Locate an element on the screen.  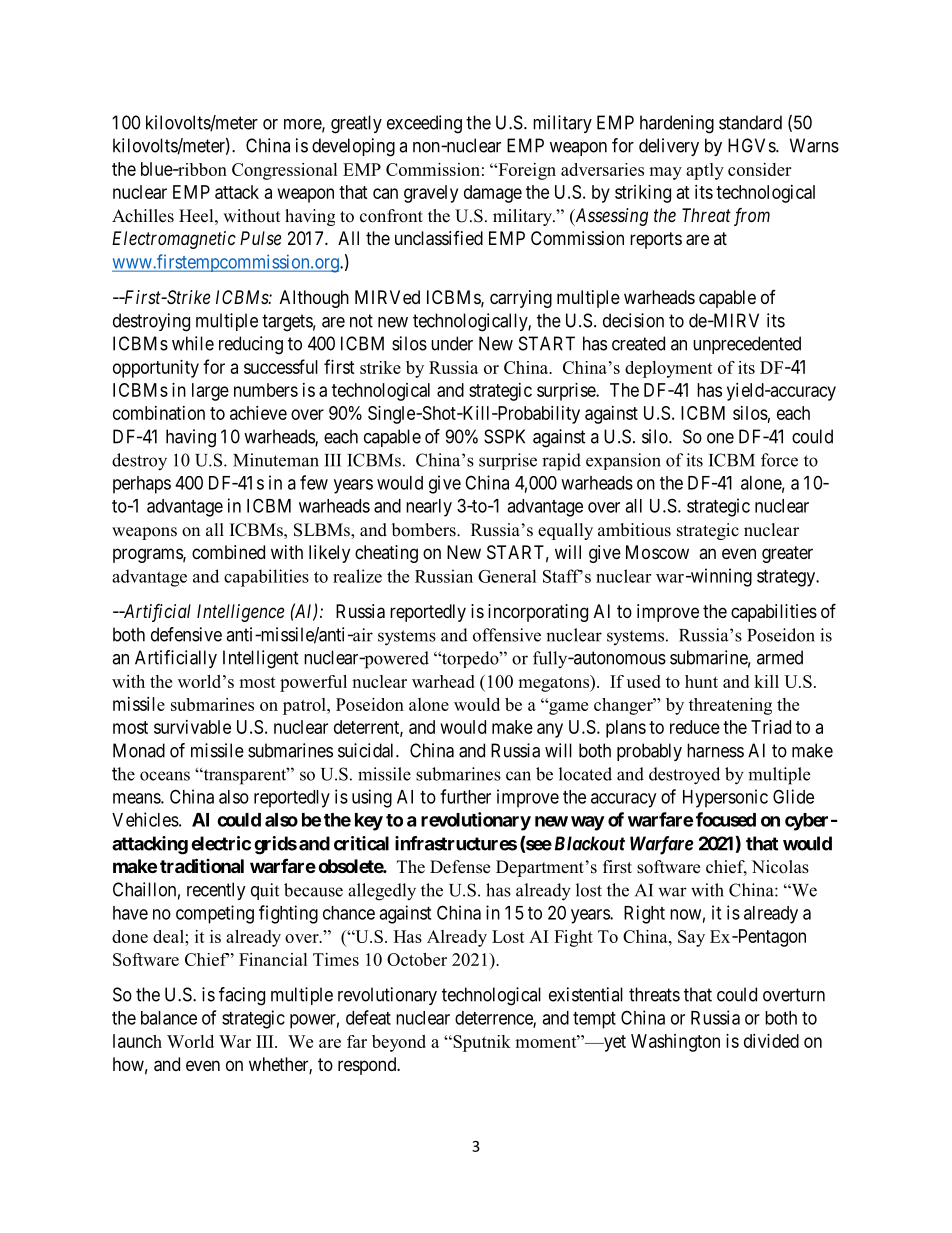
large is located at coordinates (210, 392).
